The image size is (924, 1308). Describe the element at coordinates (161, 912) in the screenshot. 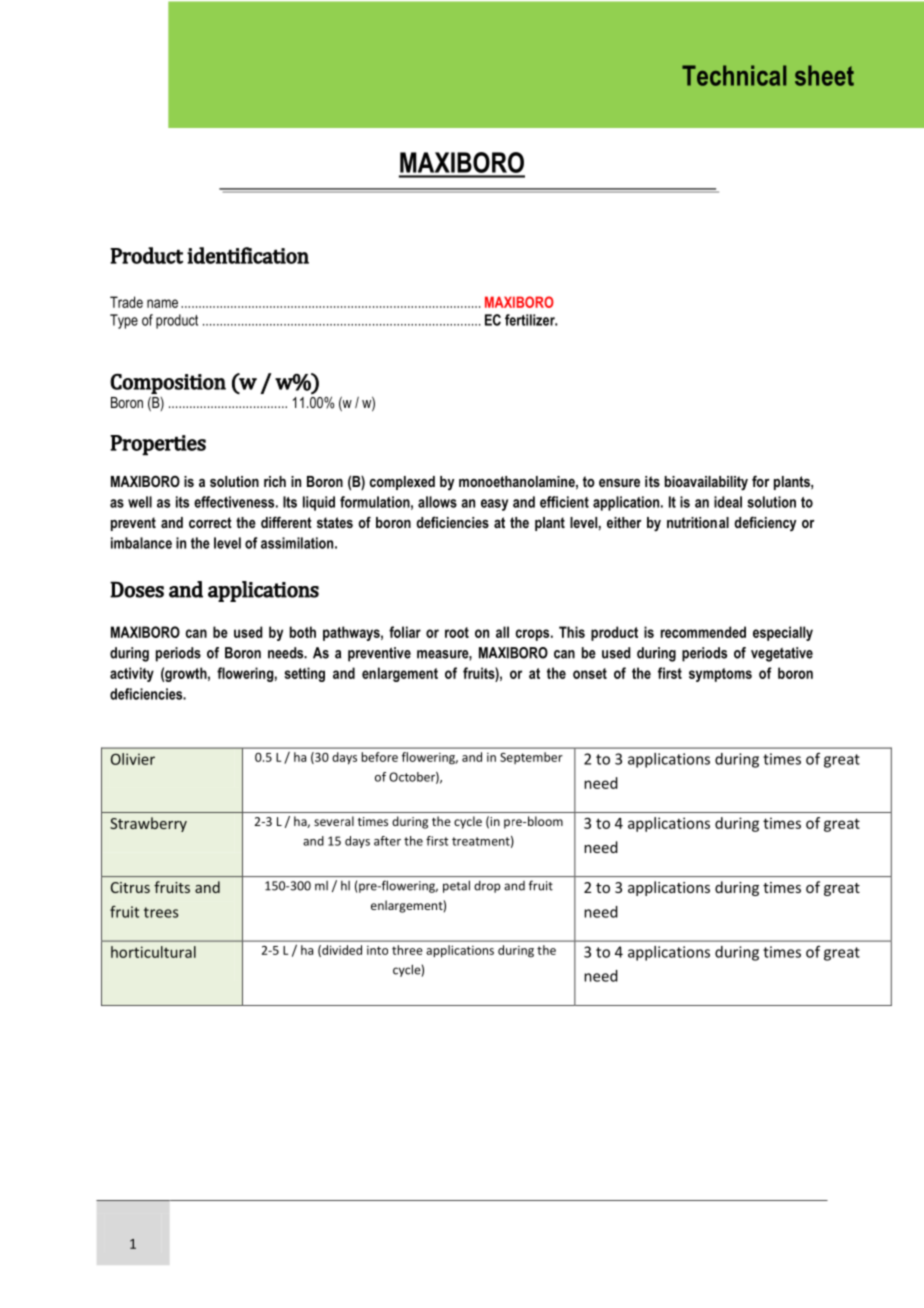

I see `trees` at that location.
